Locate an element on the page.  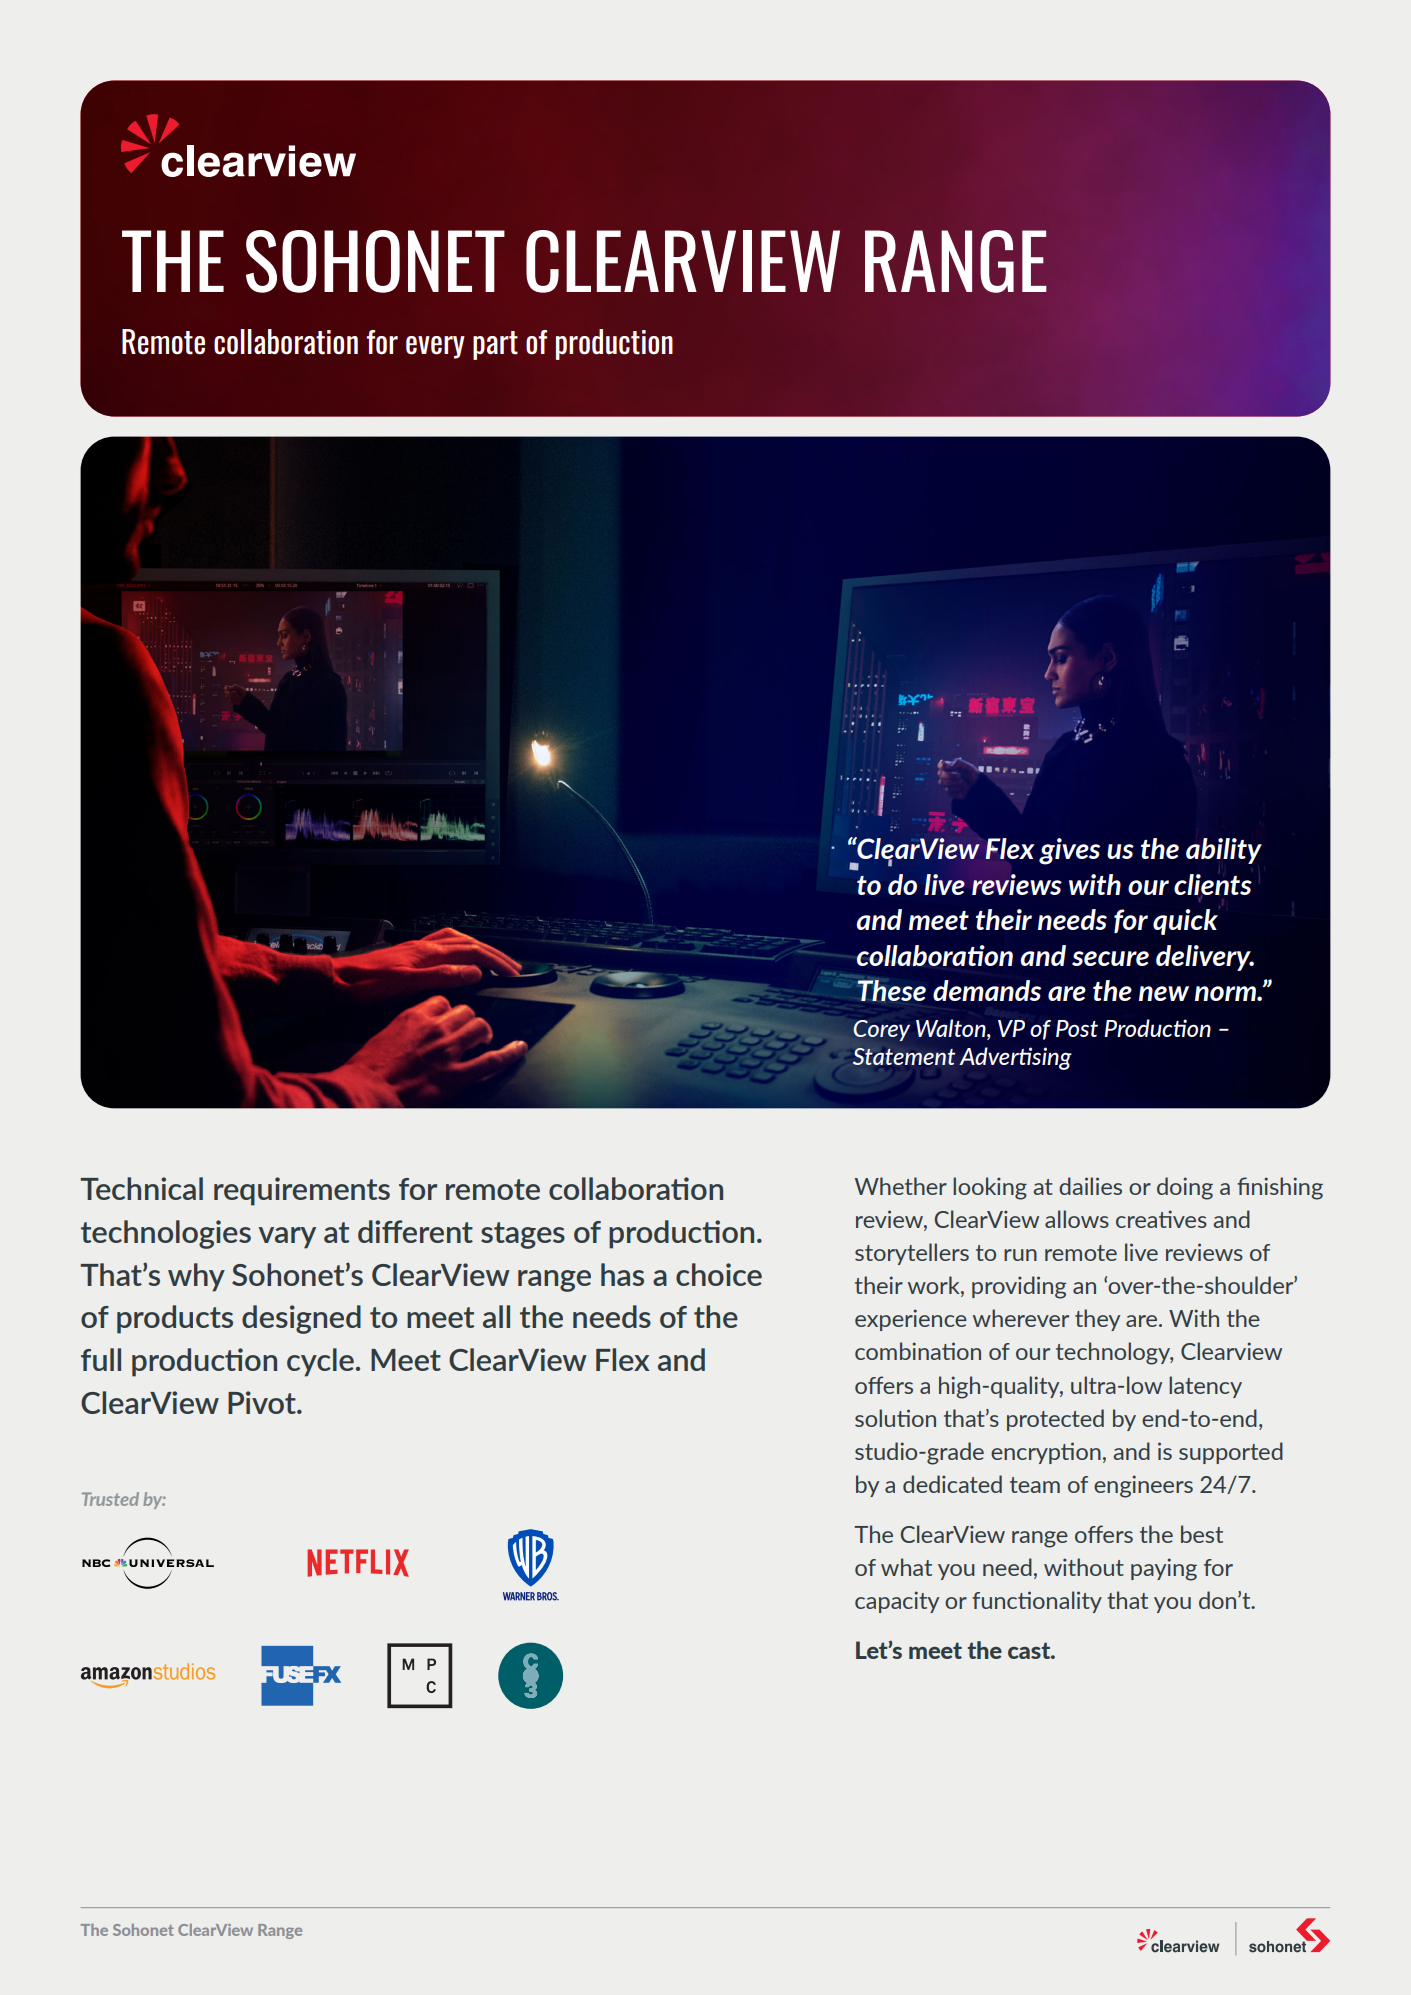
dailies is located at coordinates (1090, 1186).
